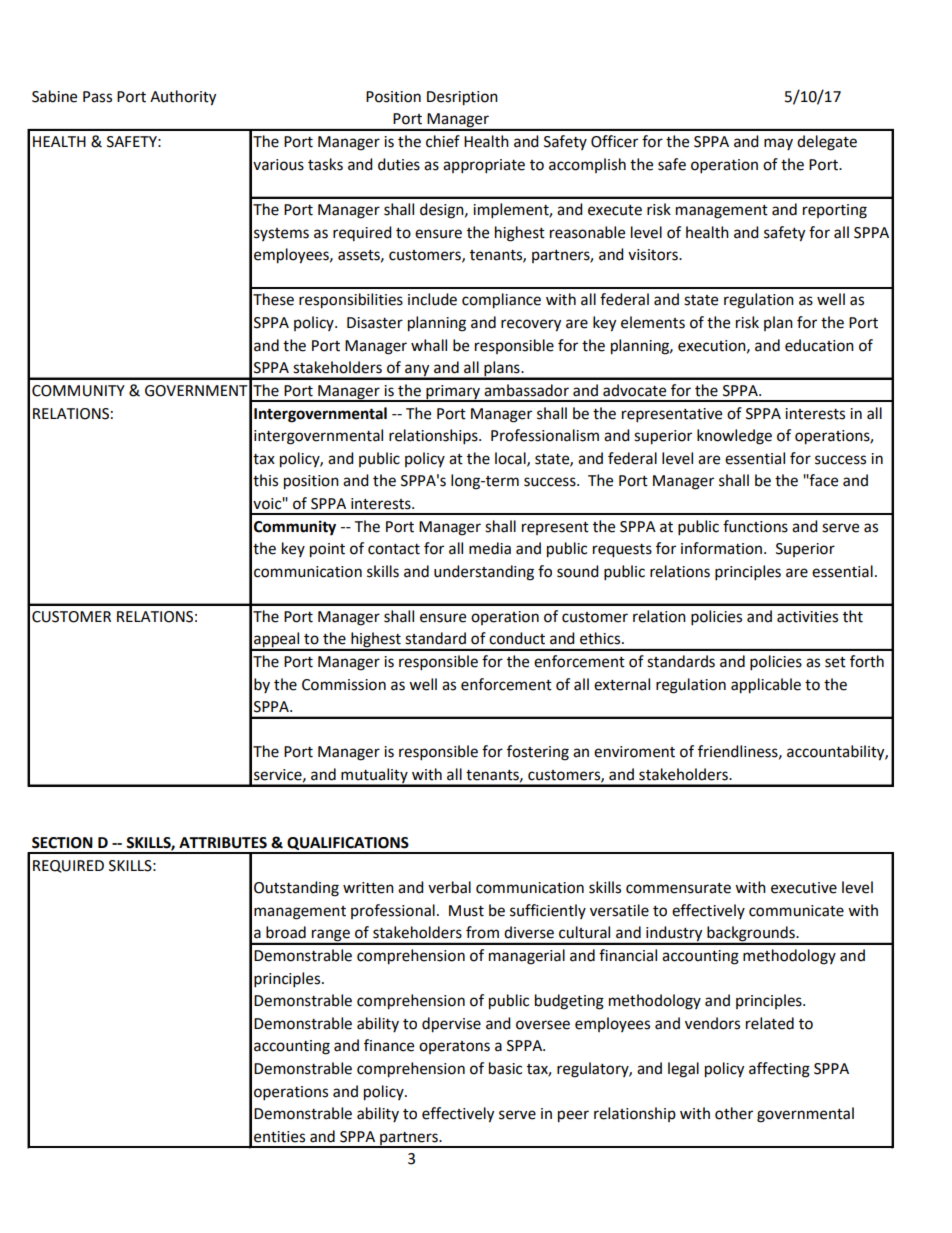 The image size is (952, 1233). What do you see at coordinates (449, 887) in the screenshot?
I see `verbal` at bounding box center [449, 887].
